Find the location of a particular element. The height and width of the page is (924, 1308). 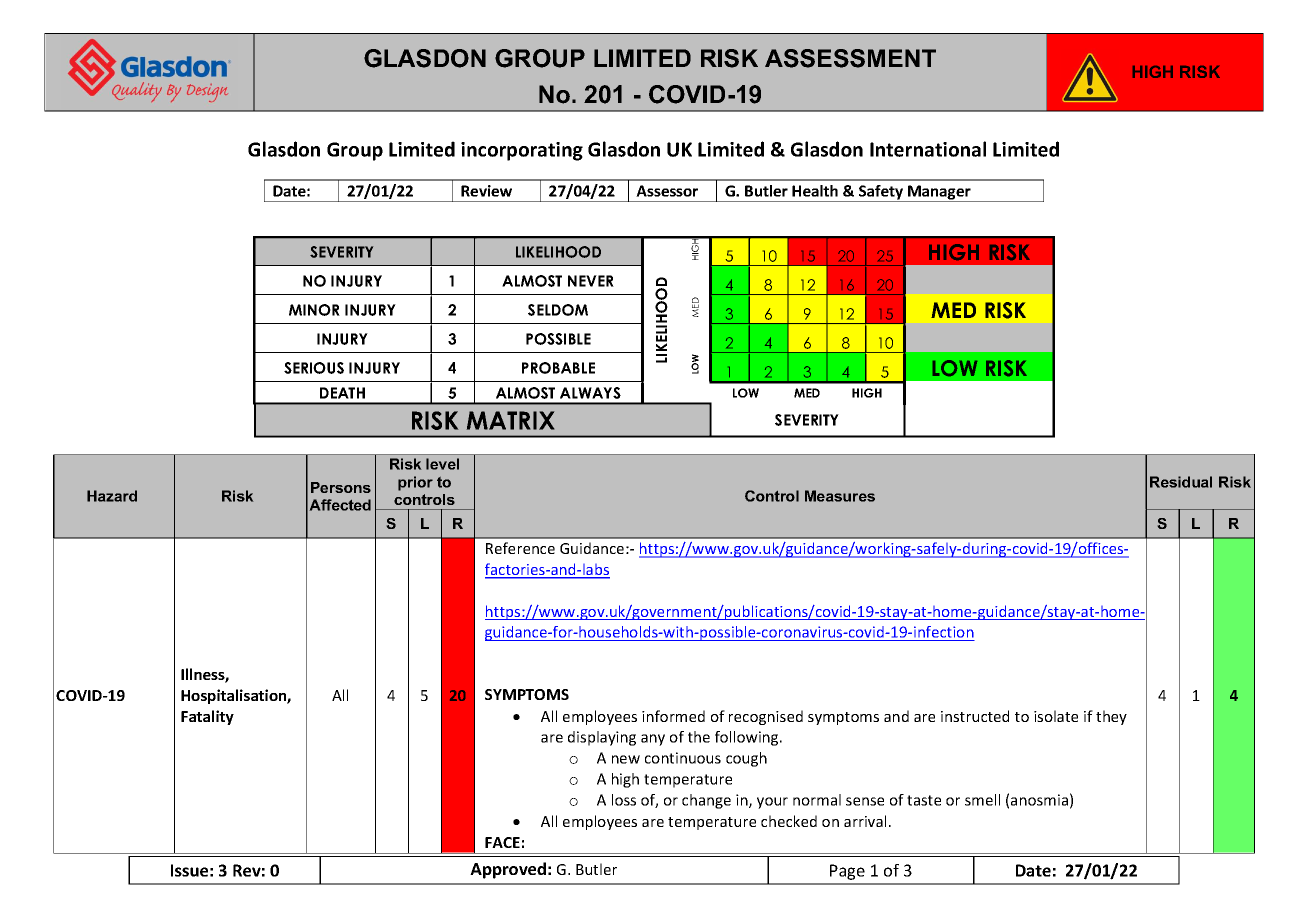

Persons is located at coordinates (341, 487).
